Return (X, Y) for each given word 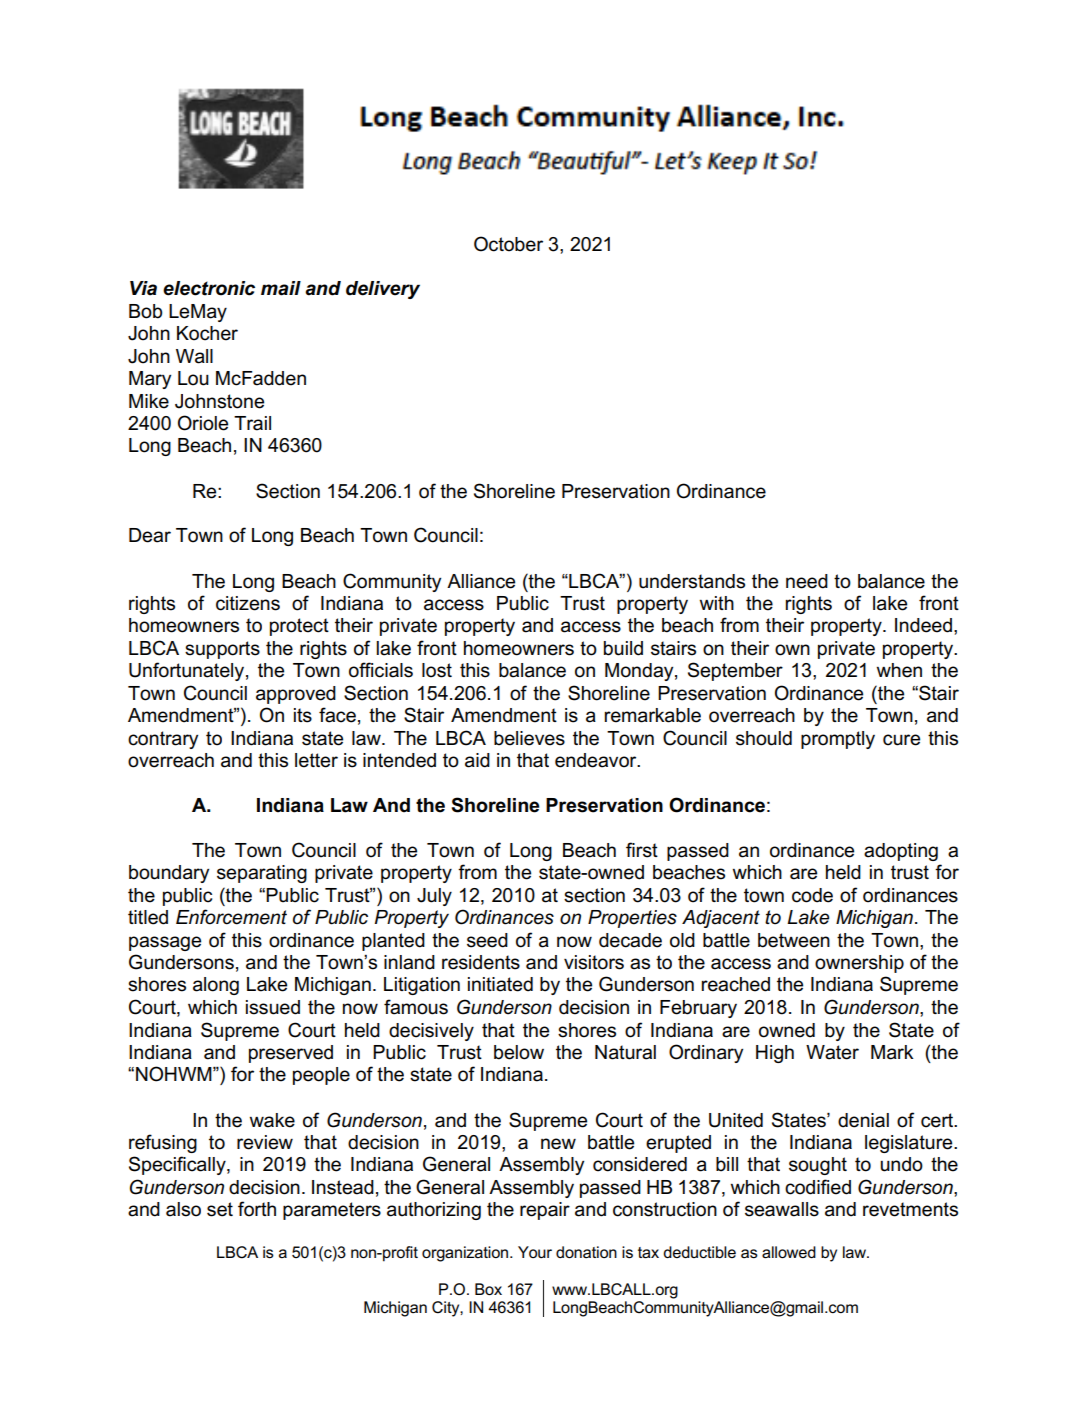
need (807, 581)
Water (832, 1052)
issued (273, 1007)
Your (535, 1252)
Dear (150, 535)
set (220, 1209)
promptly (838, 740)
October (508, 244)
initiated (500, 984)
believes (529, 738)
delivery (383, 290)
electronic (209, 288)
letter (316, 760)
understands (692, 581)
